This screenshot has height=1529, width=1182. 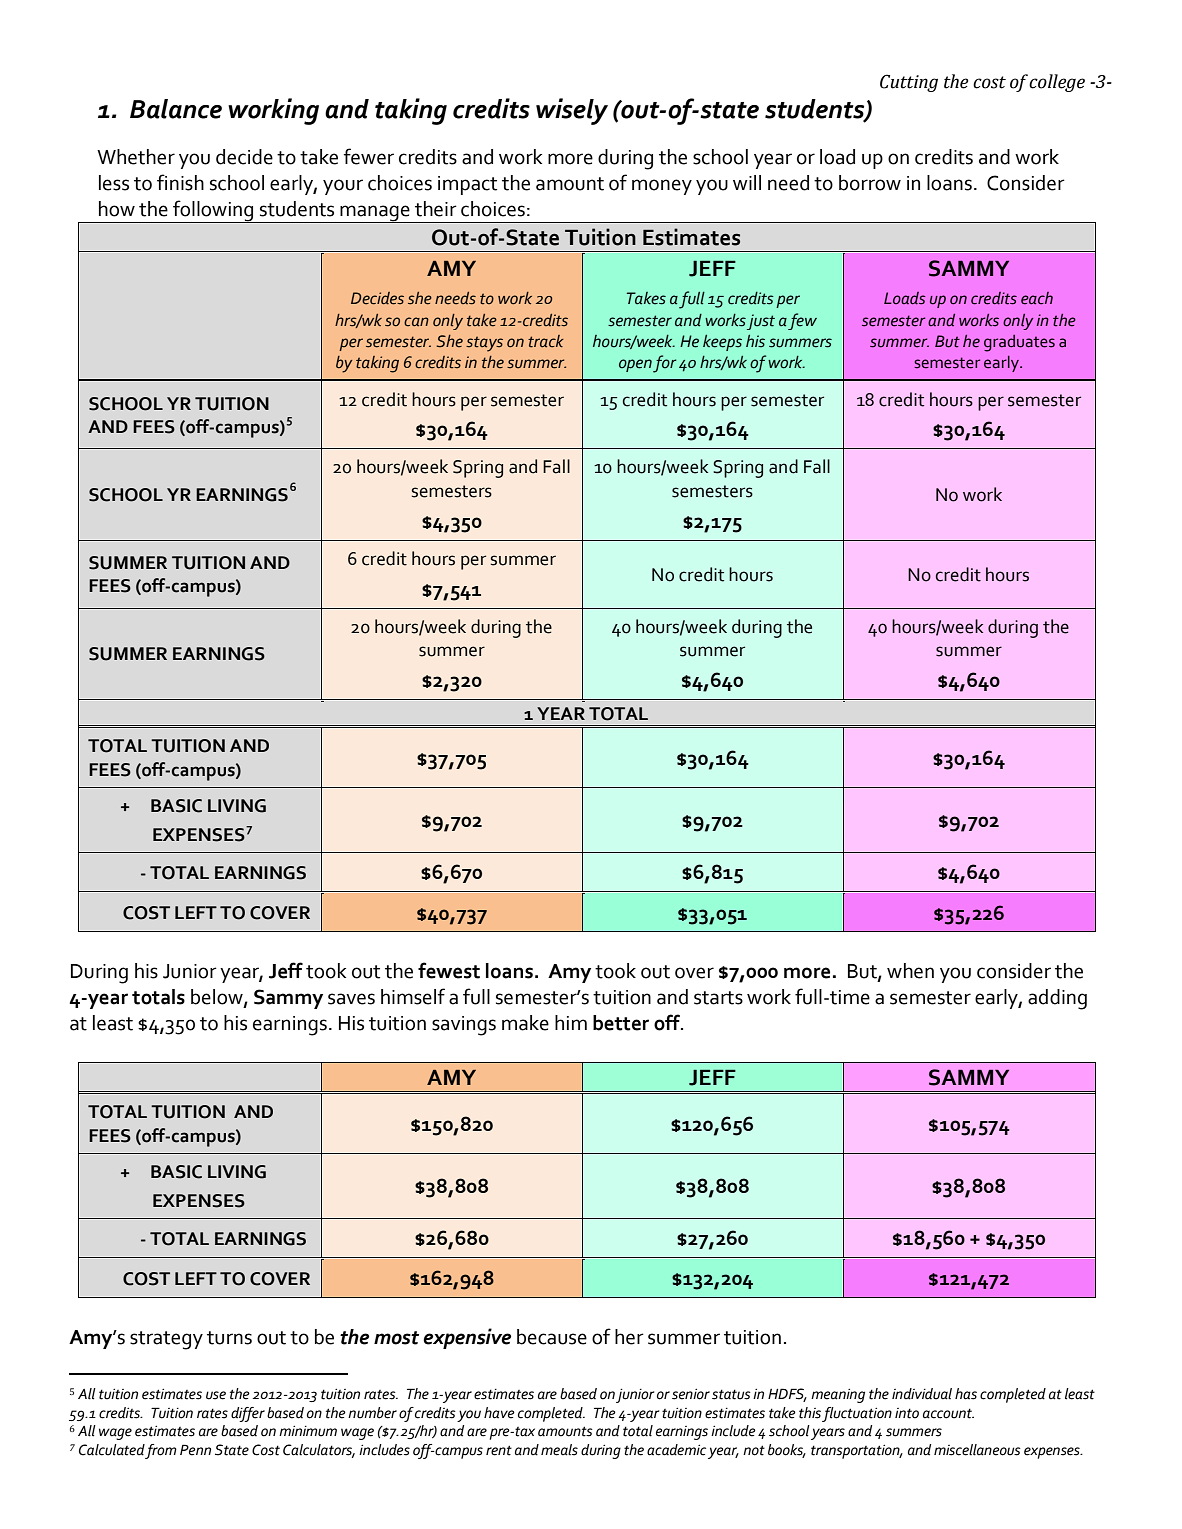 What do you see at coordinates (1057, 999) in the screenshot?
I see `adding` at bounding box center [1057, 999].
